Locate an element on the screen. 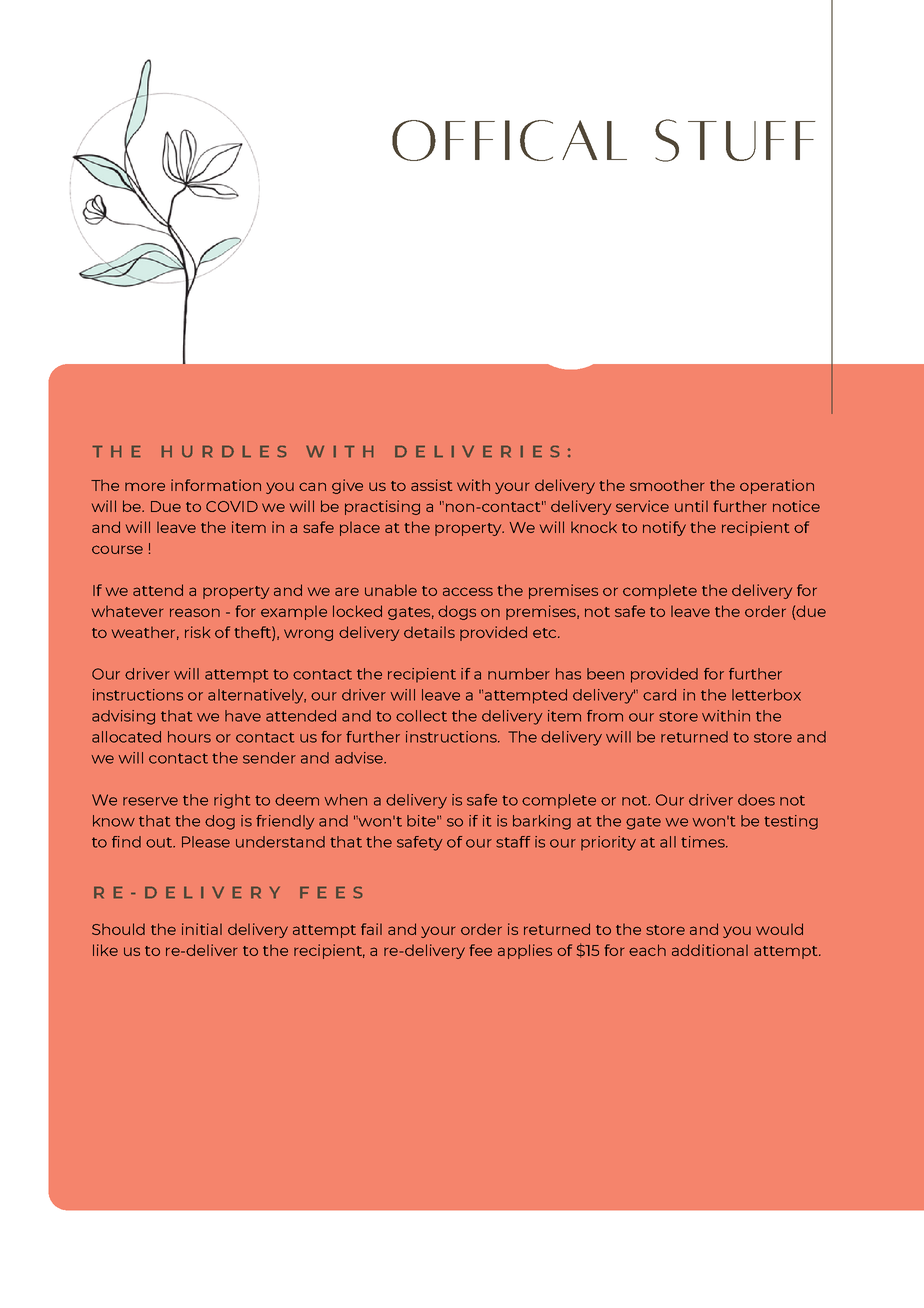  practising is located at coordinates (382, 507).
